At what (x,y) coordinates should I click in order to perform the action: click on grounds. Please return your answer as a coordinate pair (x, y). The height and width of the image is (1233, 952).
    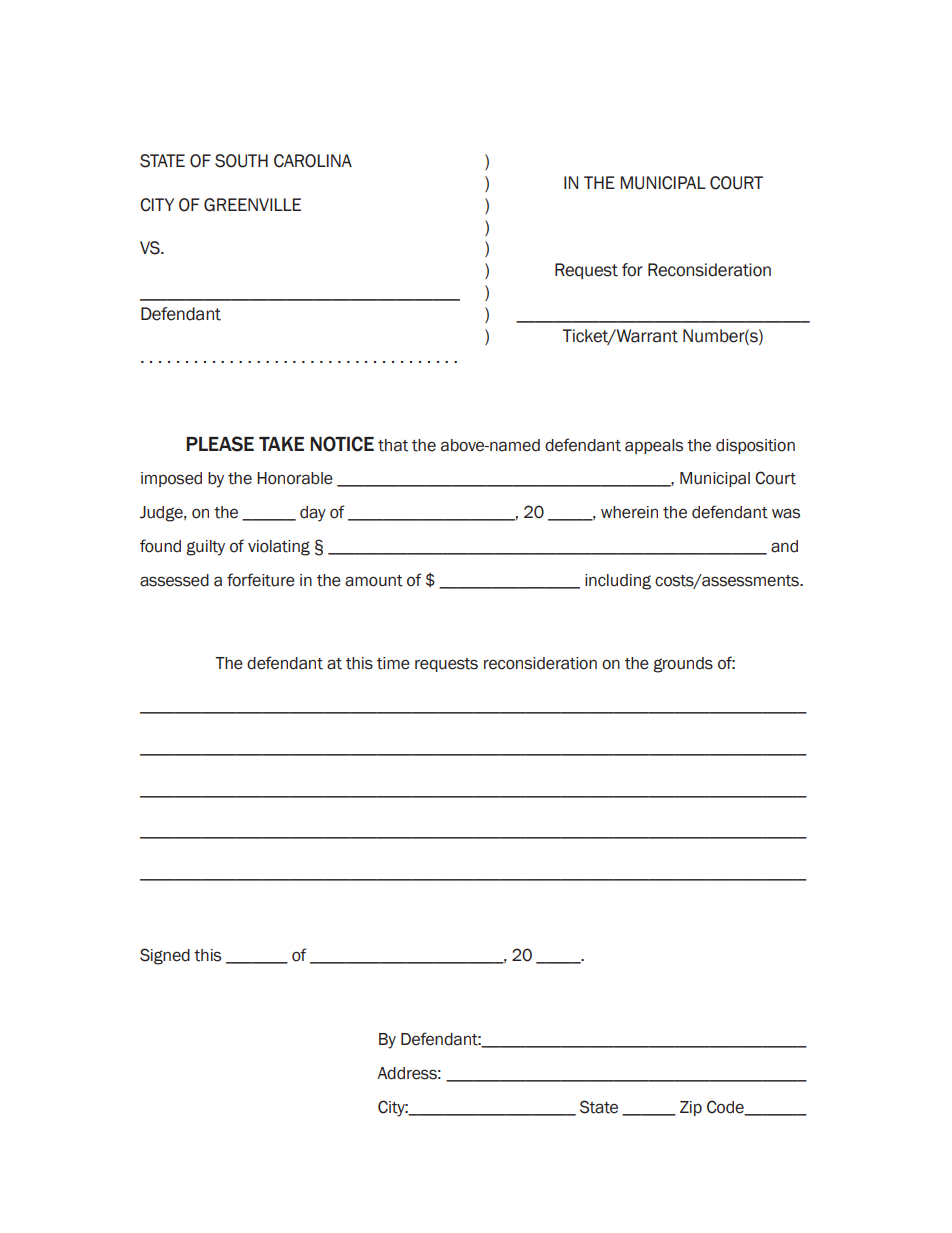
    Looking at the image, I should click on (683, 665).
